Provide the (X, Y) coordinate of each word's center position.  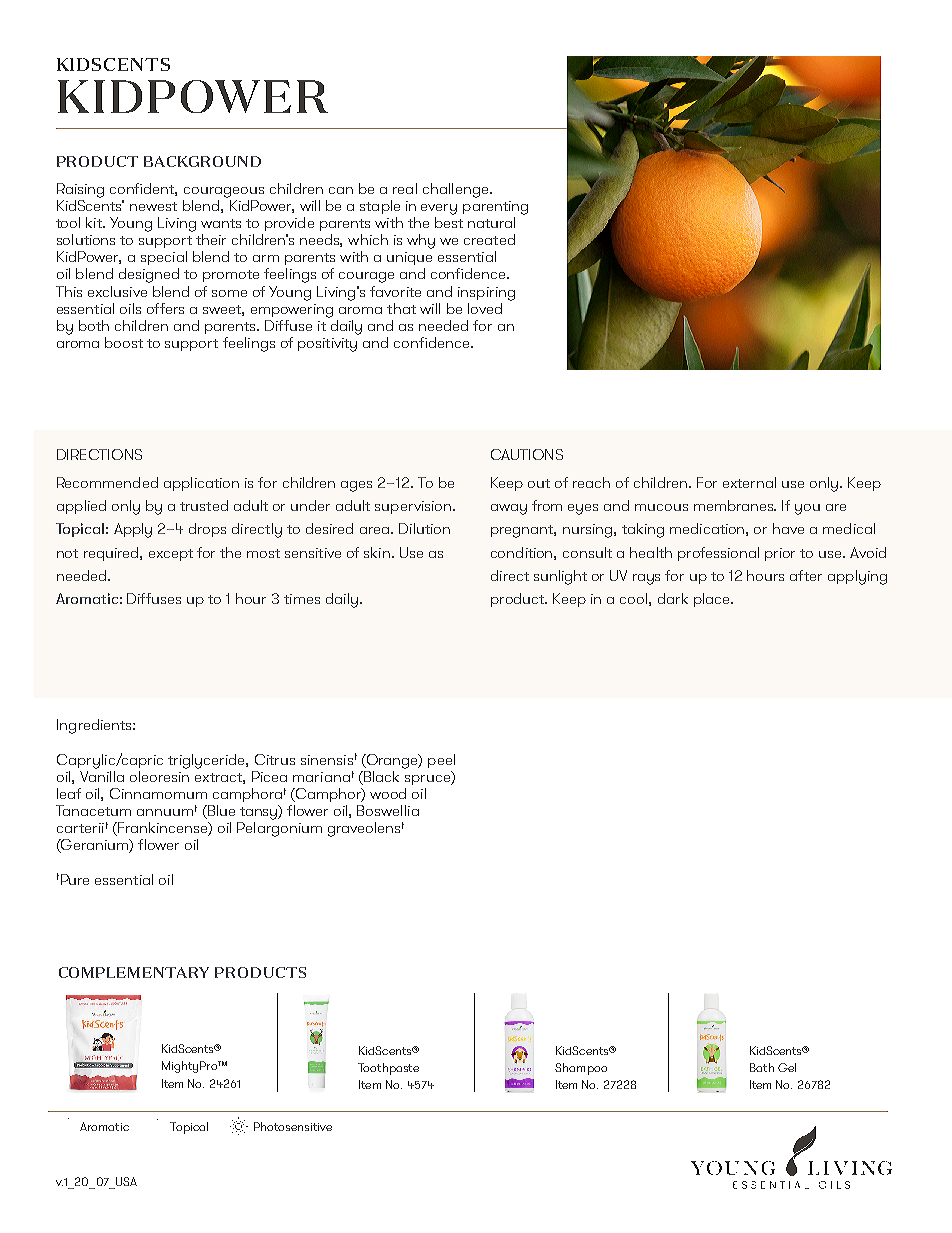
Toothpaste (388, 1069)
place (713, 600)
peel (441, 761)
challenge (457, 190)
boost (124, 342)
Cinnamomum (158, 793)
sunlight (560, 577)
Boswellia (388, 810)
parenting (495, 208)
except (171, 555)
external (749, 482)
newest (153, 206)
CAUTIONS (527, 454)
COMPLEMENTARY (134, 972)
